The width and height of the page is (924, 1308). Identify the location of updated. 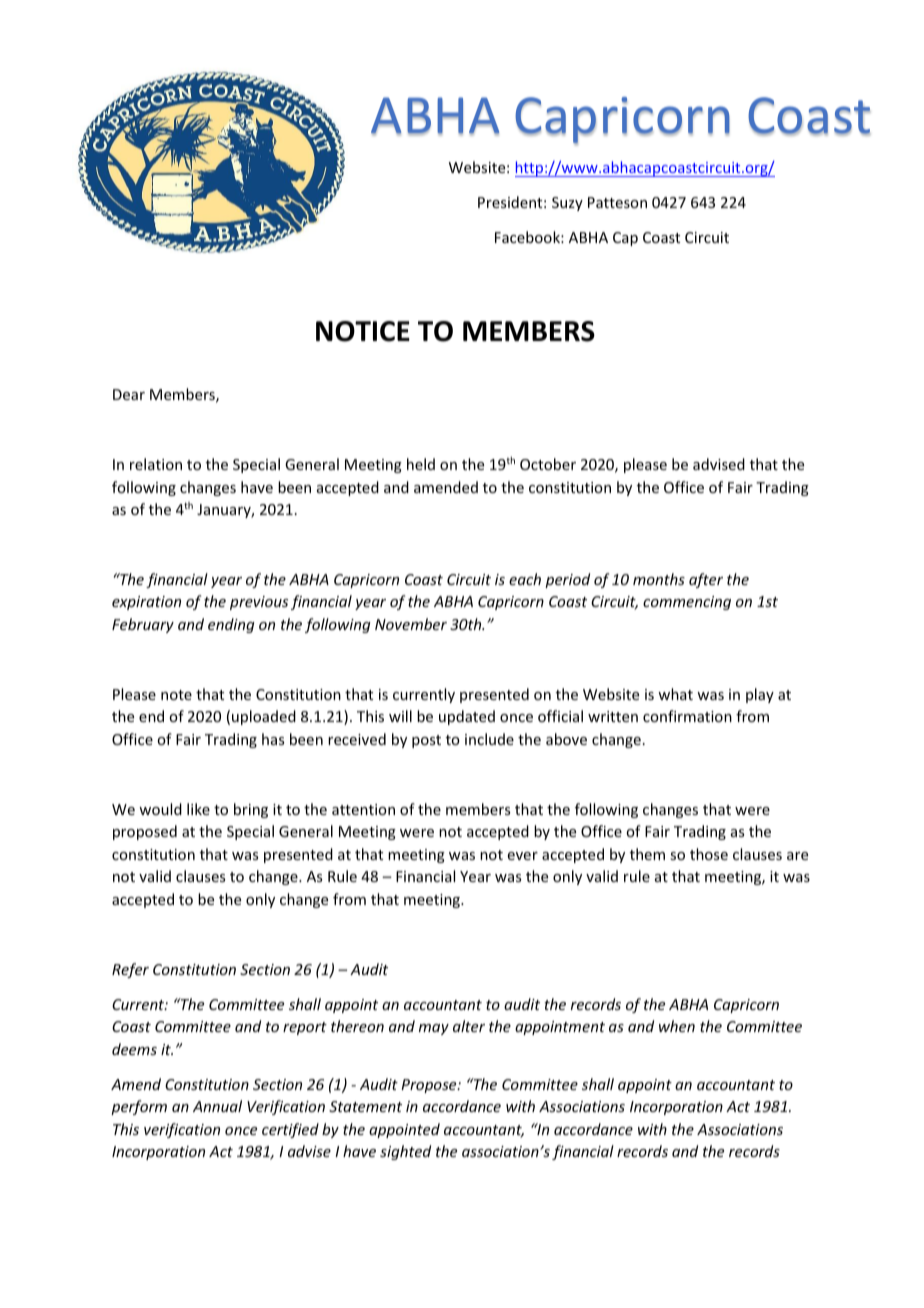
(467, 717).
